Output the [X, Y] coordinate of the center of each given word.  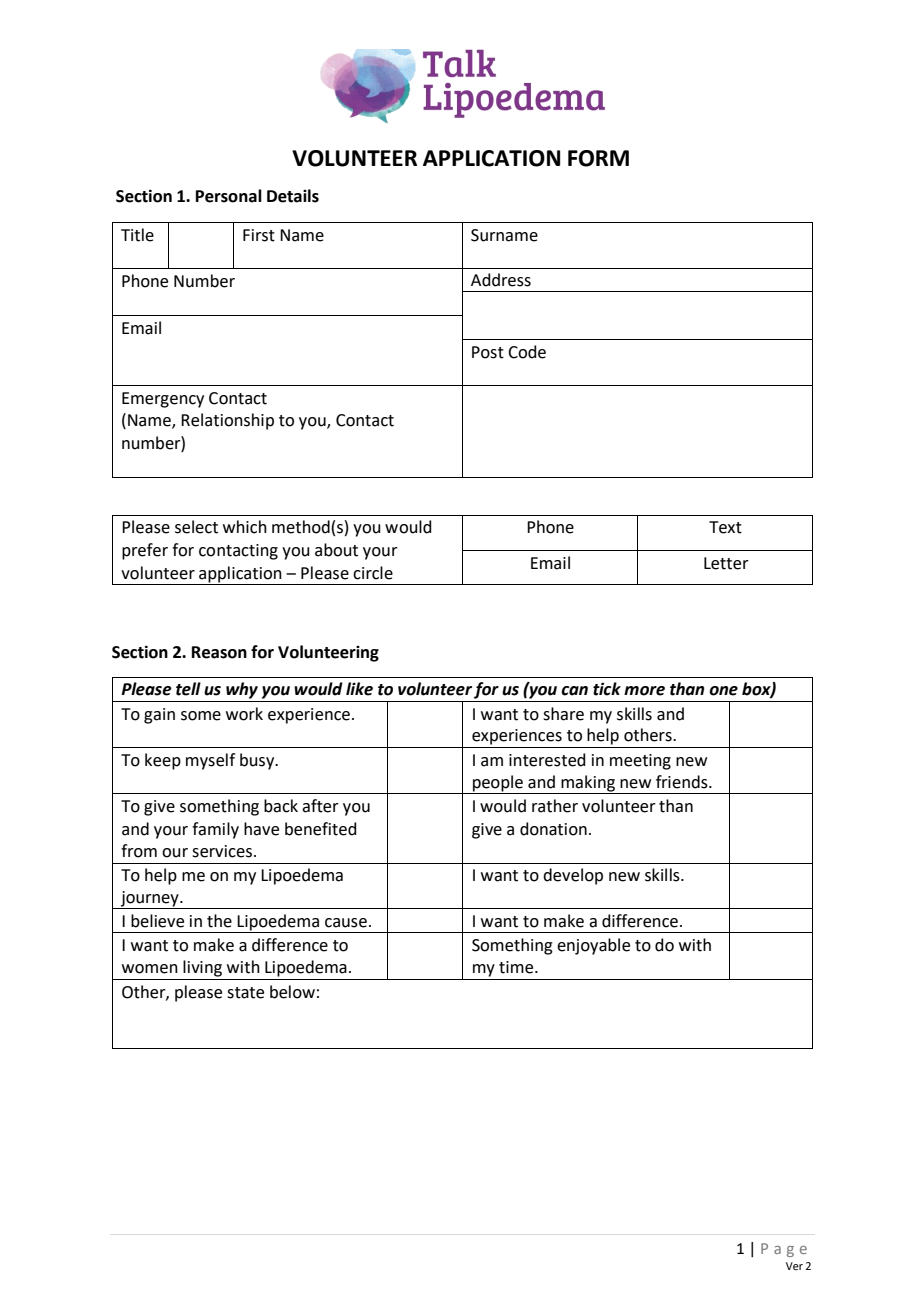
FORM [598, 158]
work [244, 714]
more [644, 691]
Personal [229, 196]
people [498, 784]
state [245, 993]
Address [501, 280]
